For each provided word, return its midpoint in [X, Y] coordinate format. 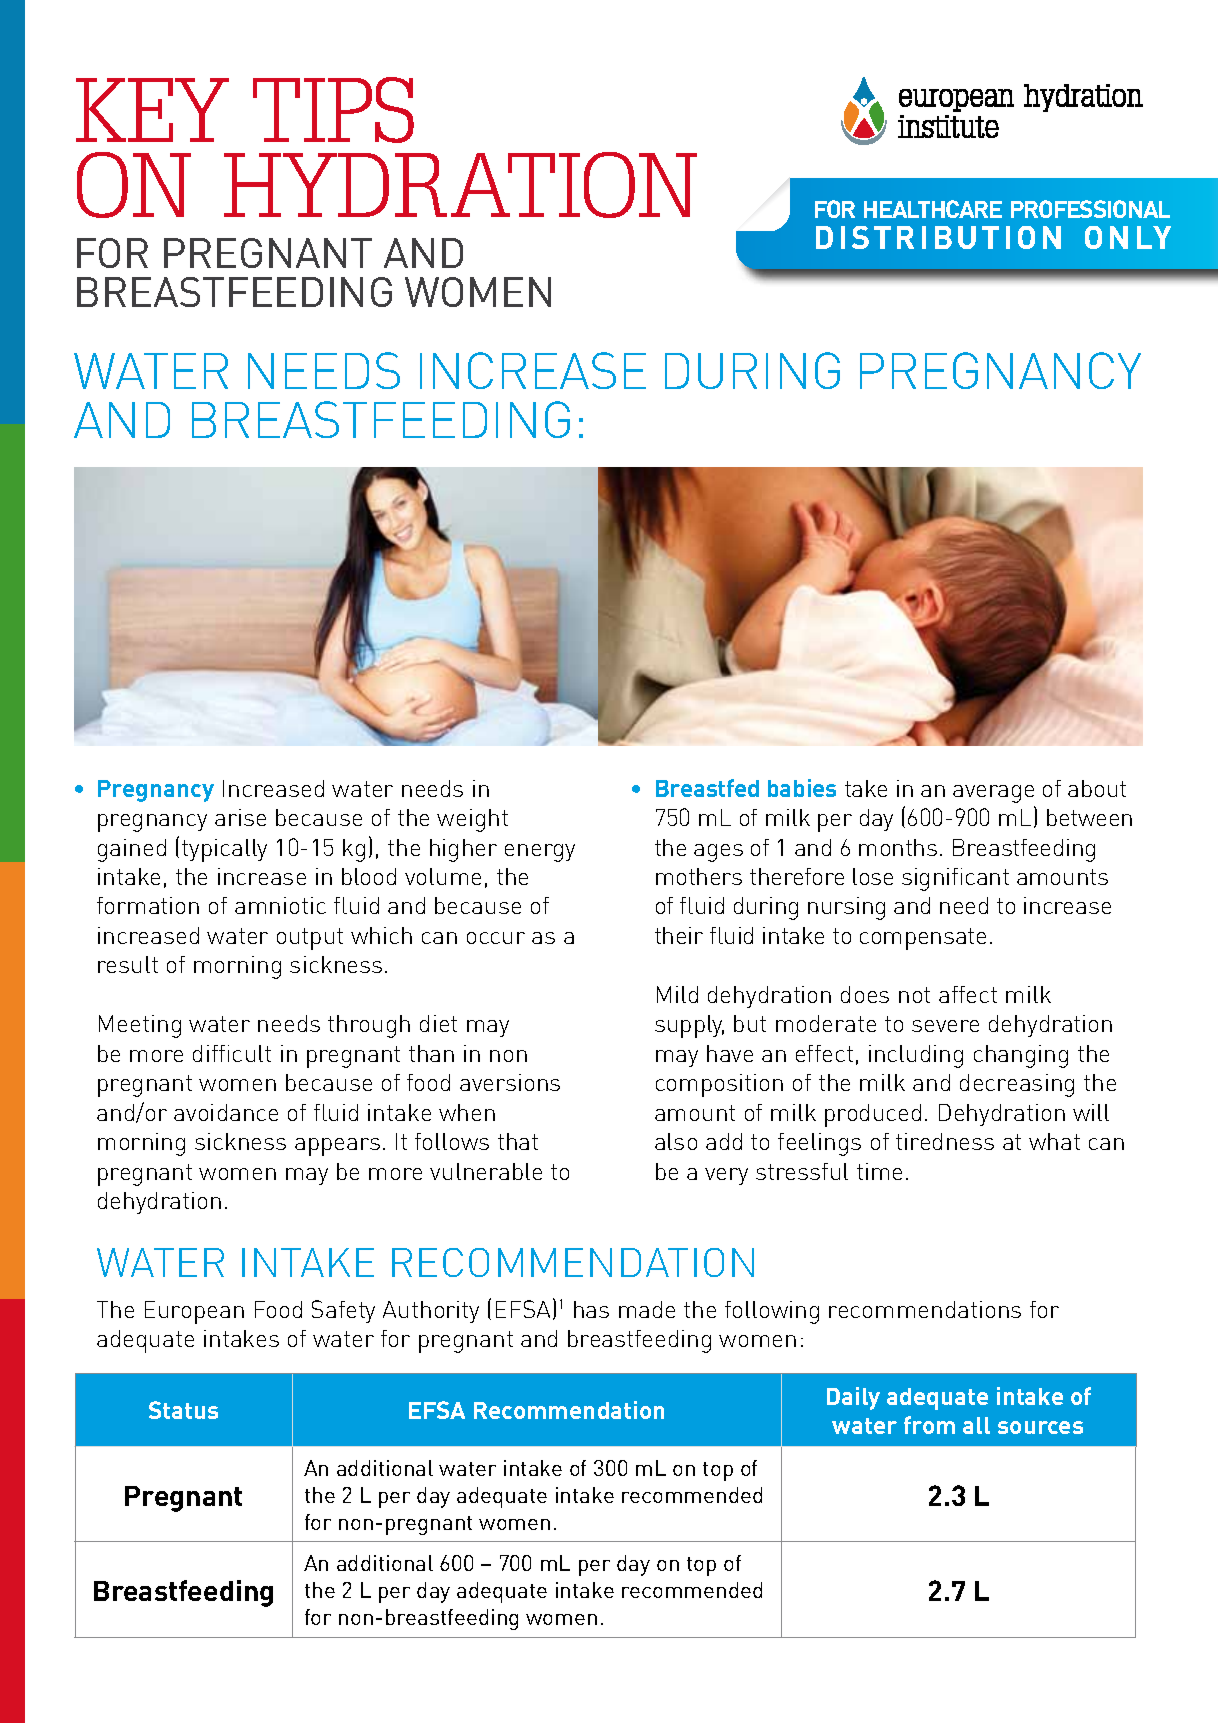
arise [240, 817]
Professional [1090, 209]
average [993, 794]
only [1128, 237]
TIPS [333, 110]
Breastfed [707, 788]
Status [183, 1410]
